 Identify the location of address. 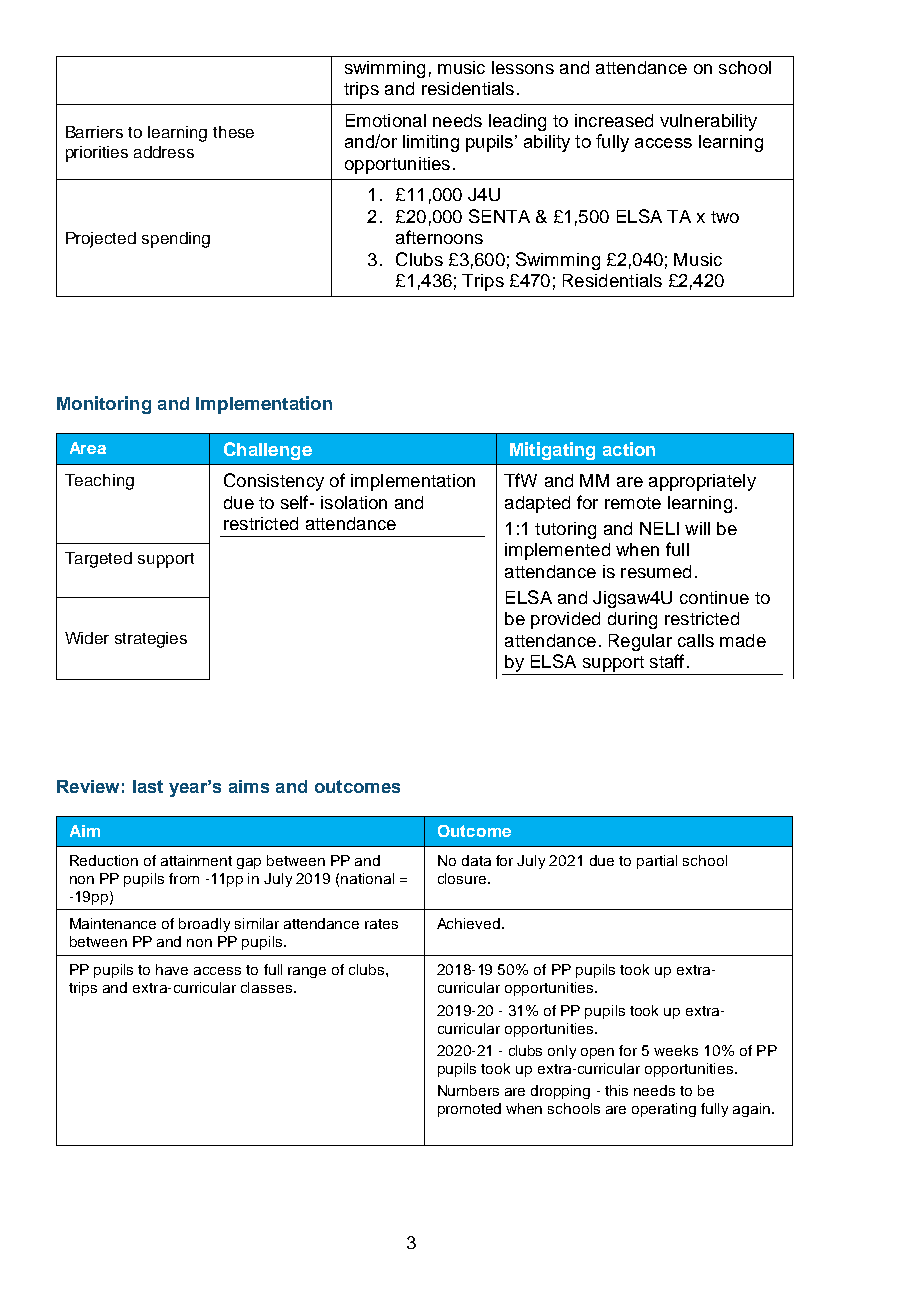
(164, 152).
